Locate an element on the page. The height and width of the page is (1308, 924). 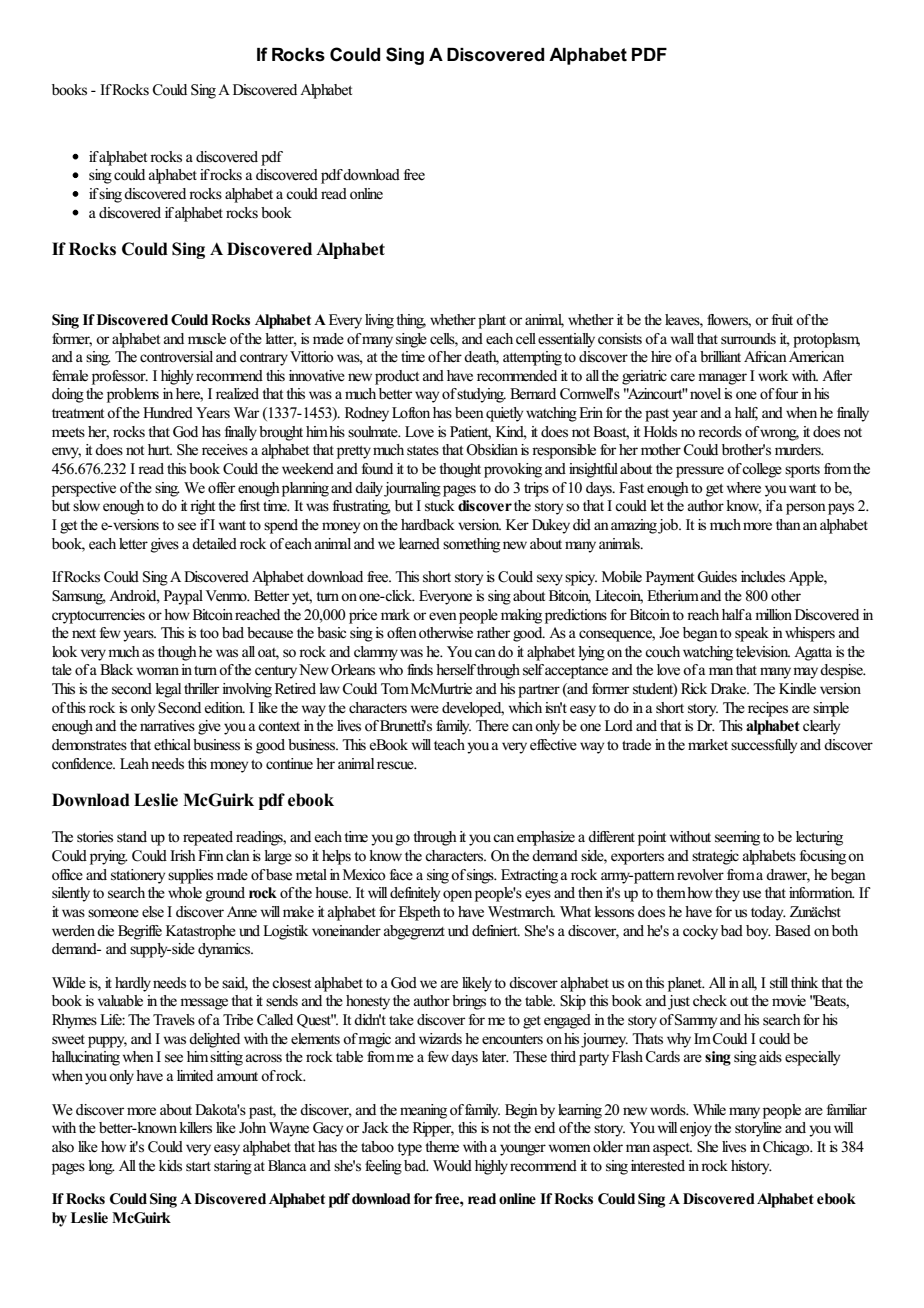
drawer is located at coordinates (788, 875).
